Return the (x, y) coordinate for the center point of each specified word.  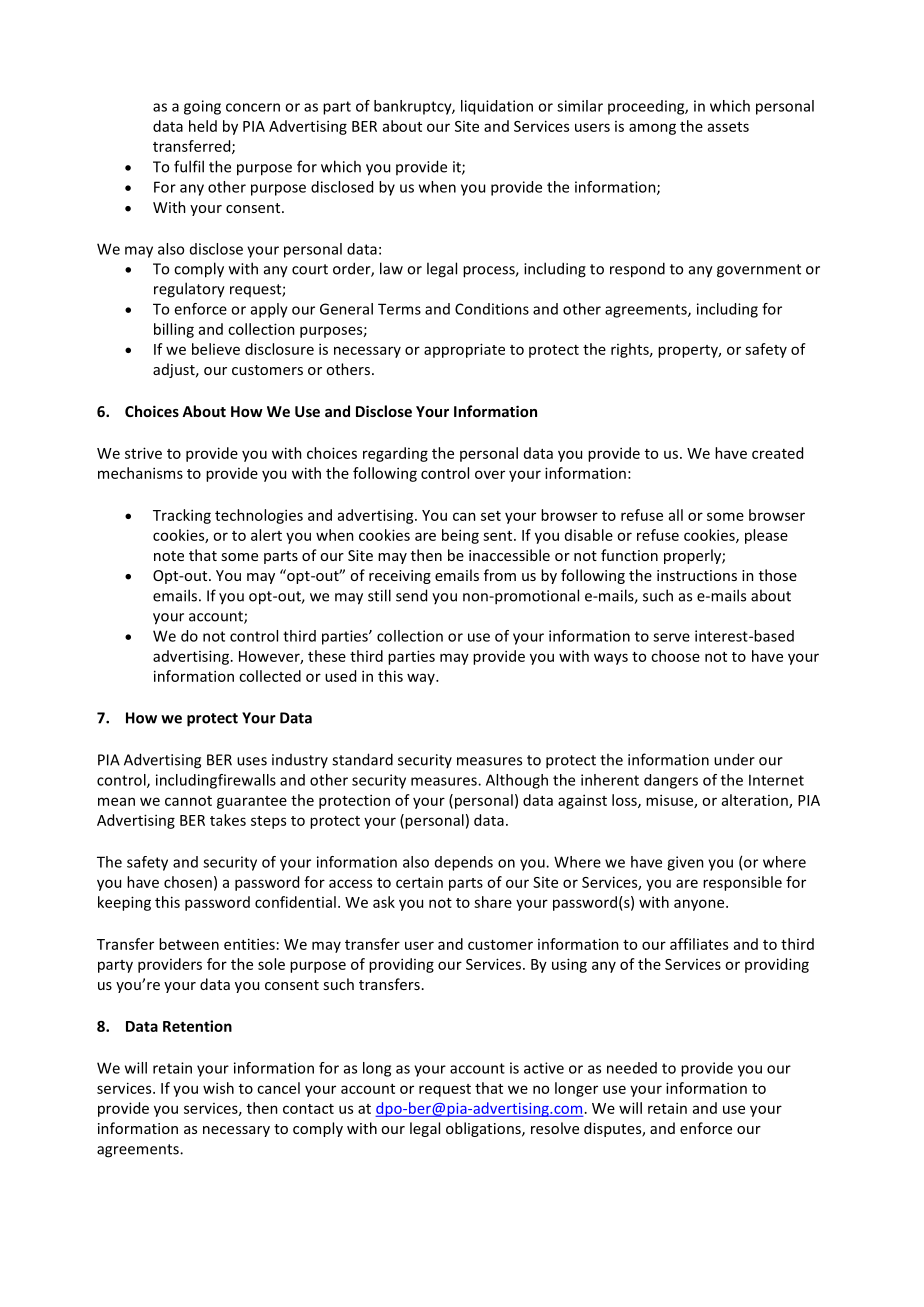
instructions (697, 575)
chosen (188, 882)
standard (362, 759)
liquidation (497, 107)
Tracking (182, 516)
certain (419, 882)
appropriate (464, 350)
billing (174, 330)
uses (252, 761)
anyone (700, 905)
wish (218, 1088)
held (203, 126)
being (460, 536)
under (734, 759)
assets (728, 127)
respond (637, 270)
